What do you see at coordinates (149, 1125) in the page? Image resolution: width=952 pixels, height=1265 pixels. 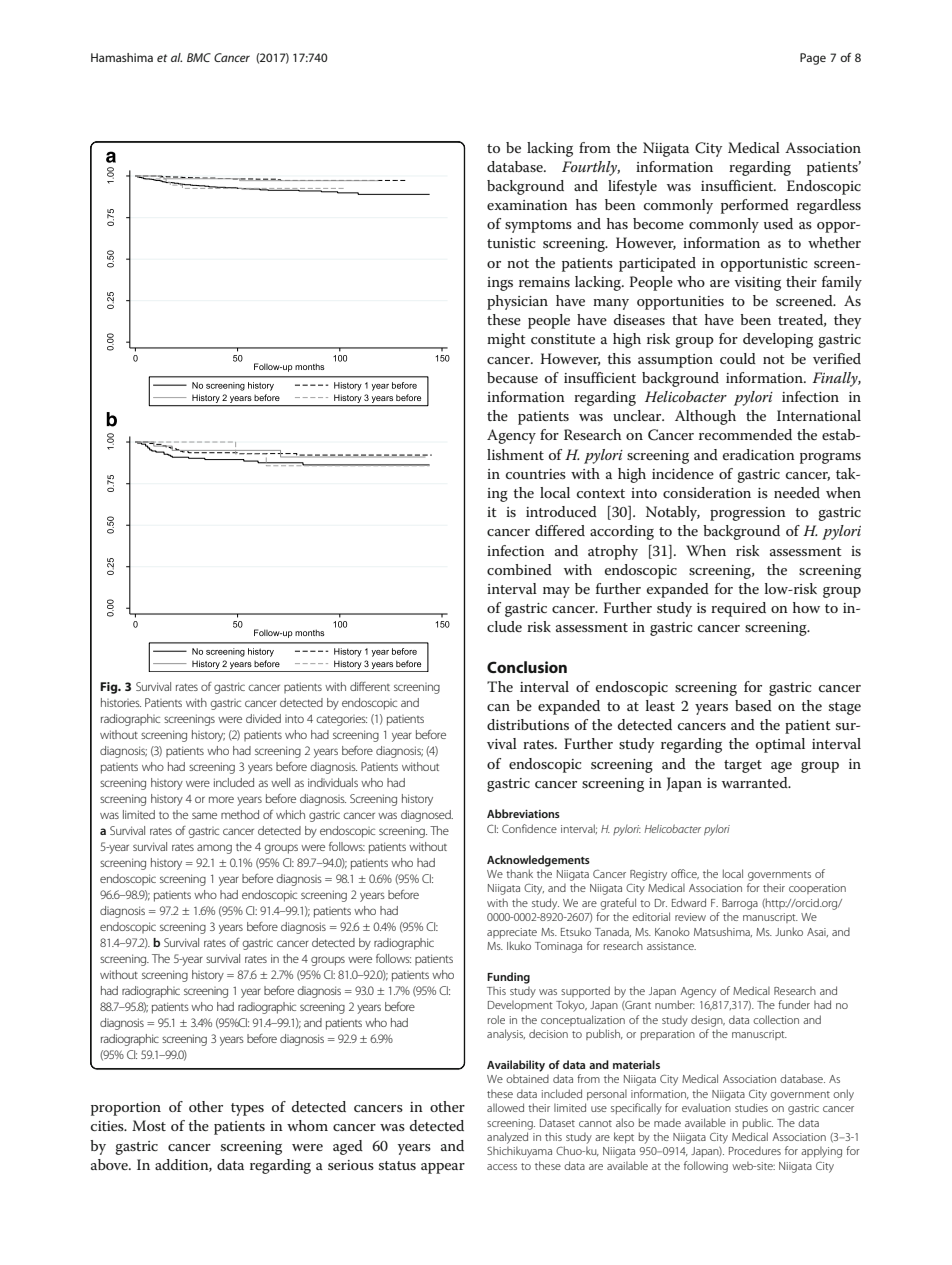 I see `Most` at bounding box center [149, 1125].
